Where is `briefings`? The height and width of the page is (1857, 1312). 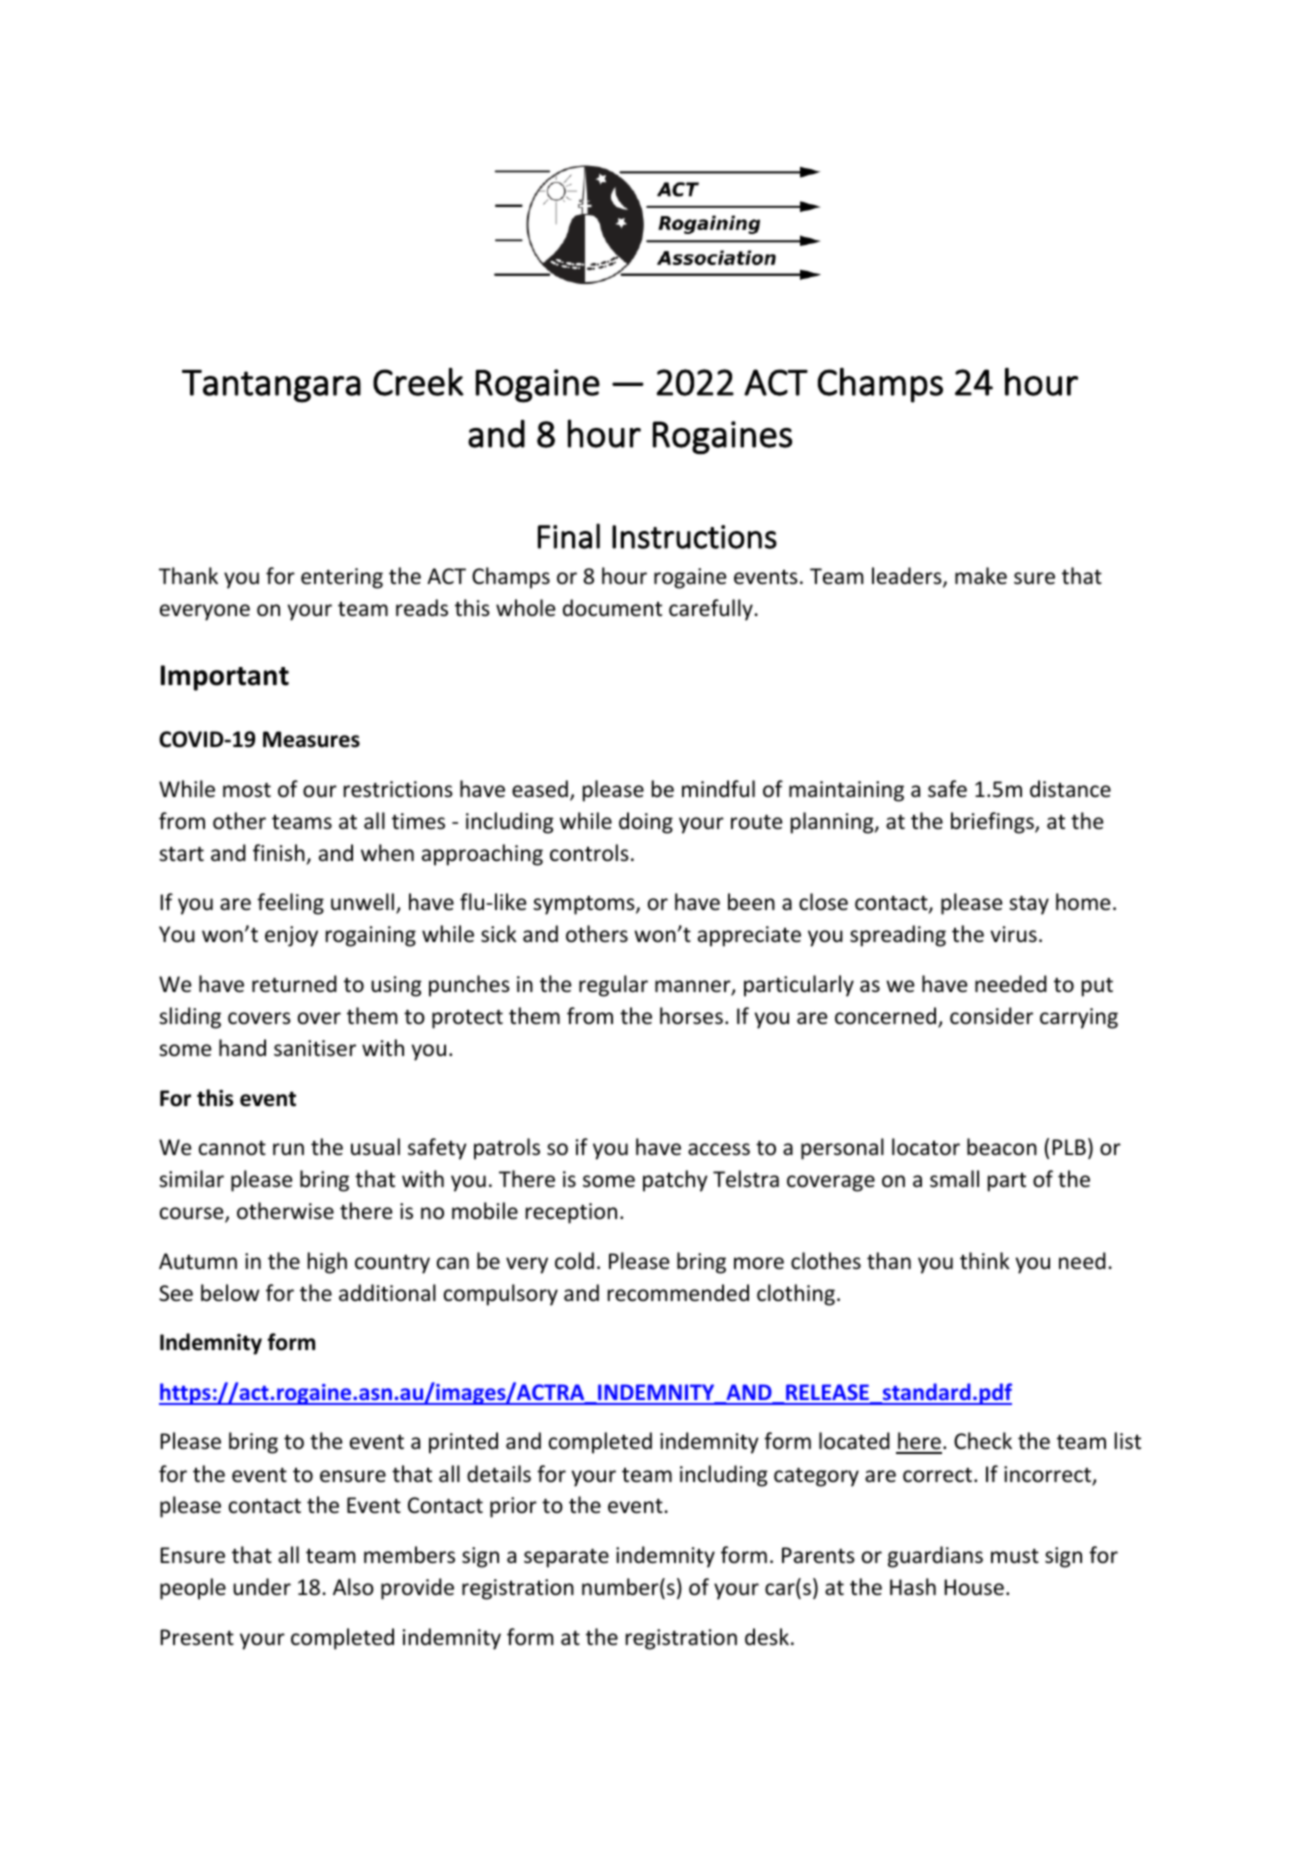 briefings is located at coordinates (993, 823).
